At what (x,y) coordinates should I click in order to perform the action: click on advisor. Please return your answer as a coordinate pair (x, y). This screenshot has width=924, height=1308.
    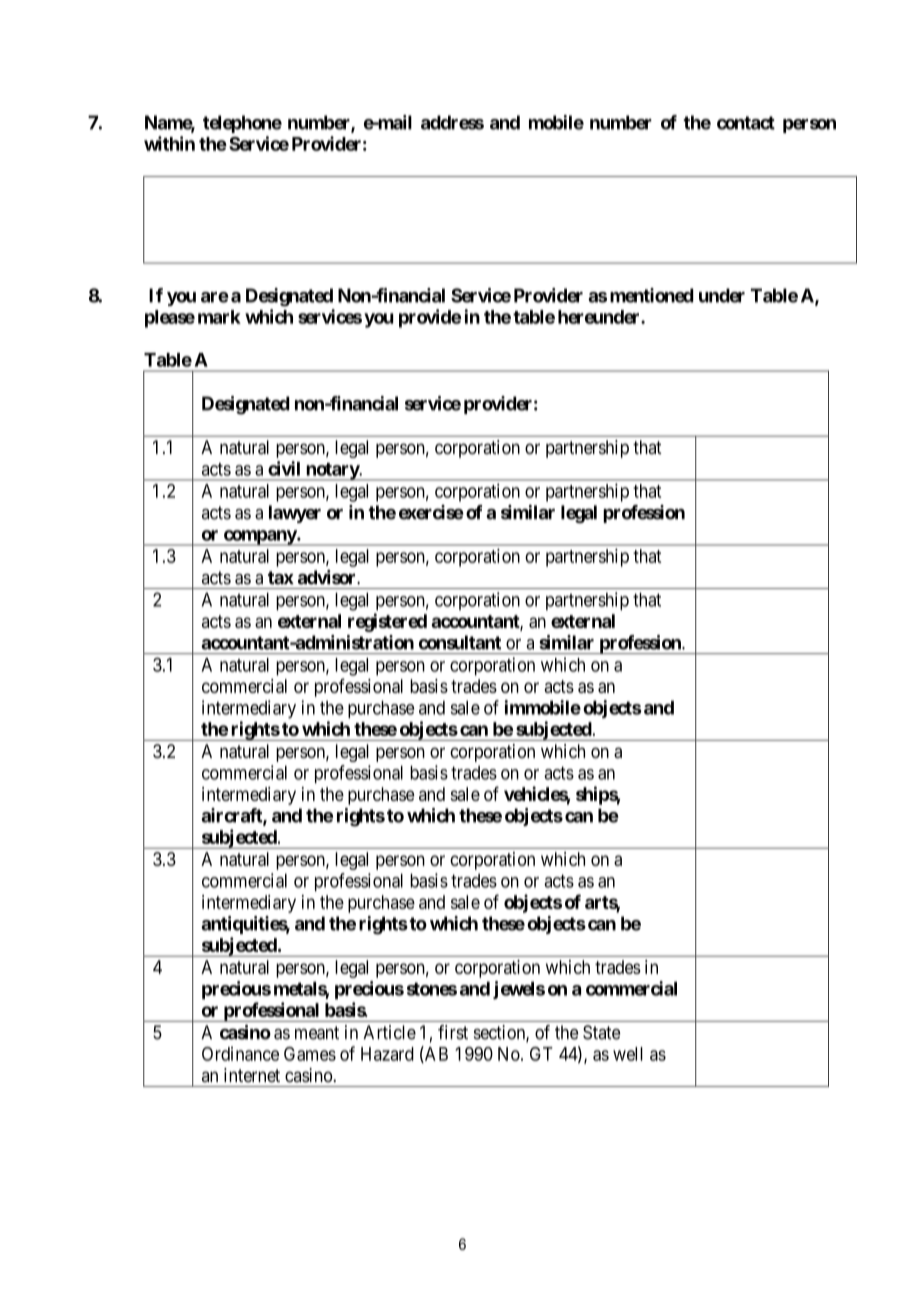
    Looking at the image, I should click on (328, 577).
